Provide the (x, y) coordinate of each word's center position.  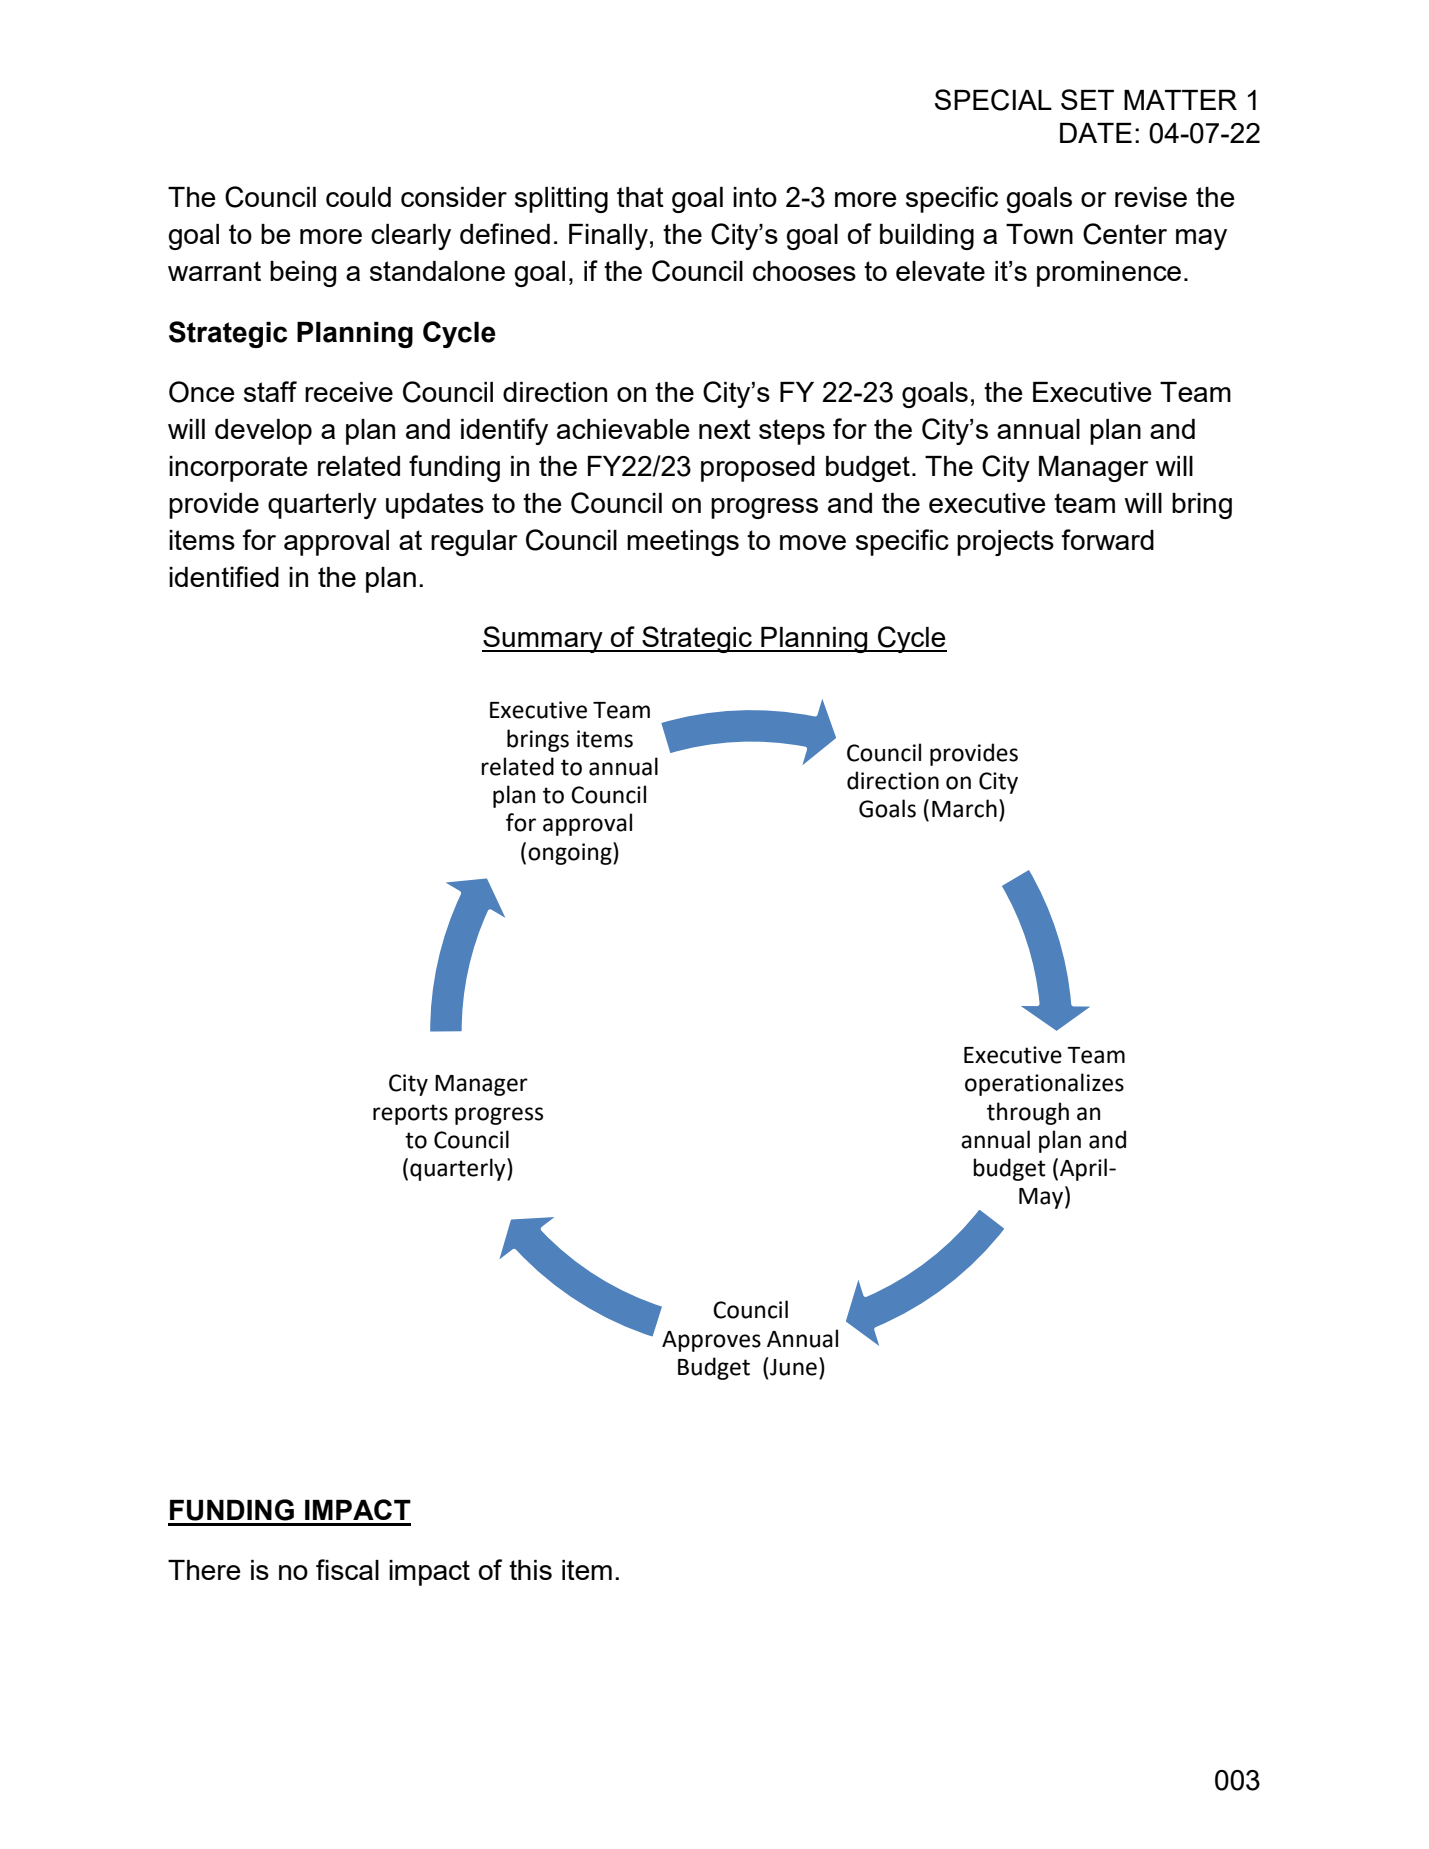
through (1028, 1113)
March (964, 808)
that (640, 197)
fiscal (347, 1569)
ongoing (571, 853)
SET (1087, 99)
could (358, 197)
